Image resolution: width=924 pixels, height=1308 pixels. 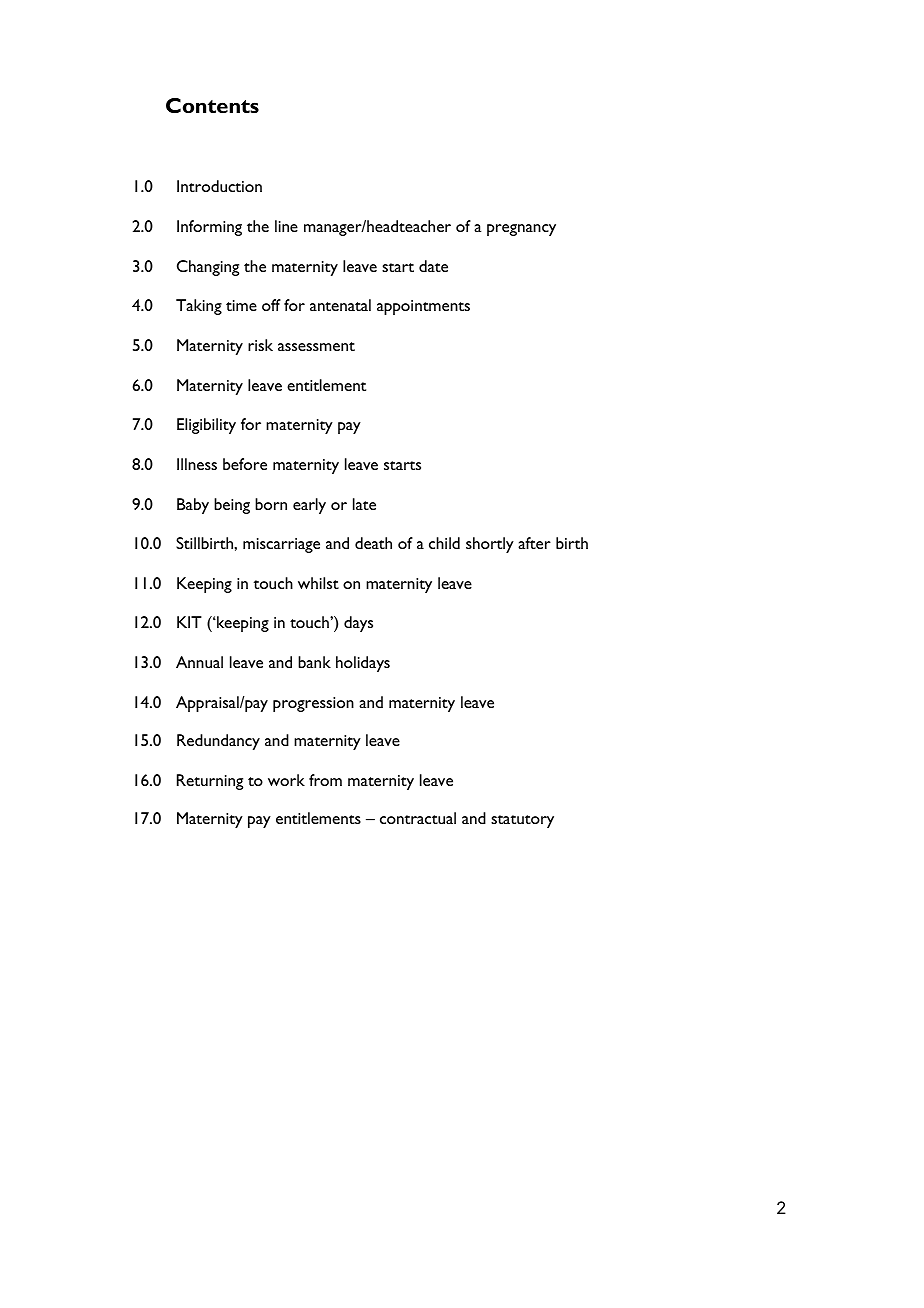 I want to click on line, so click(x=286, y=226).
